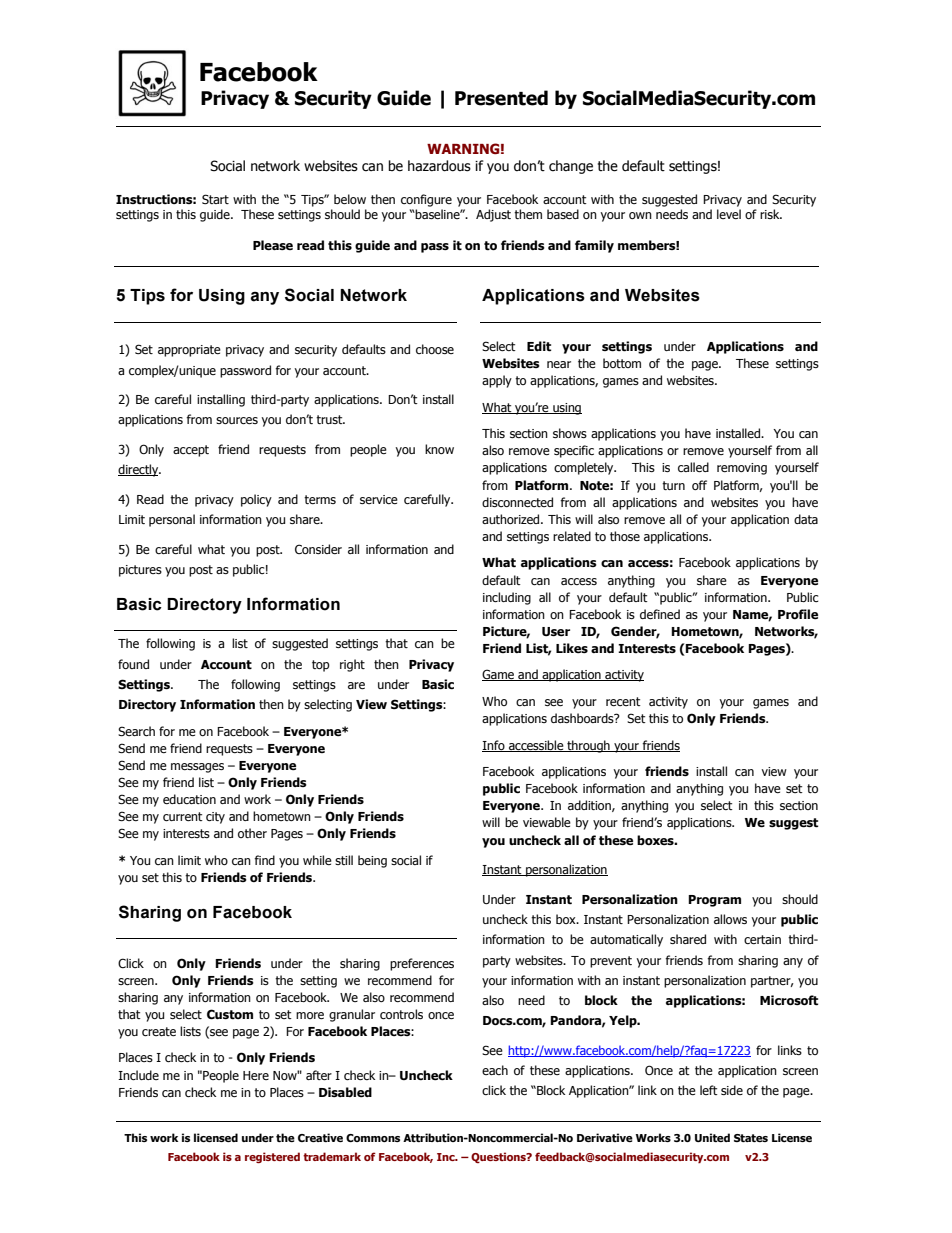 The image size is (952, 1233). What do you see at coordinates (729, 214) in the image?
I see `level` at bounding box center [729, 214].
